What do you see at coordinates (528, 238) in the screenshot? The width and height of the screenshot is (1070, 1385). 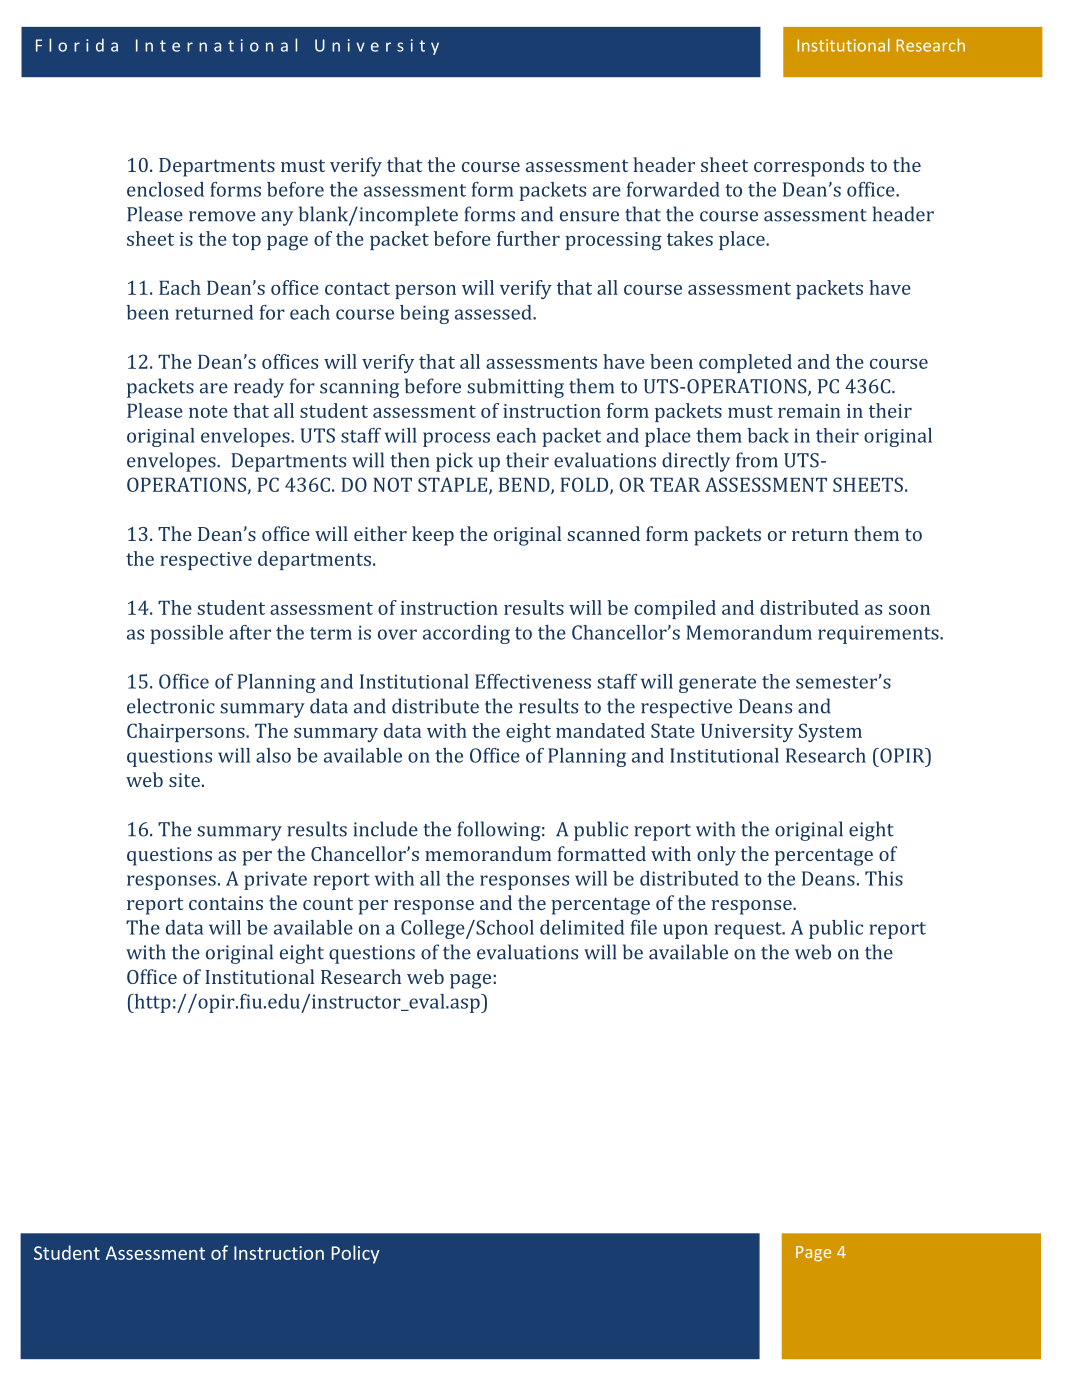 I see `further` at bounding box center [528, 238].
